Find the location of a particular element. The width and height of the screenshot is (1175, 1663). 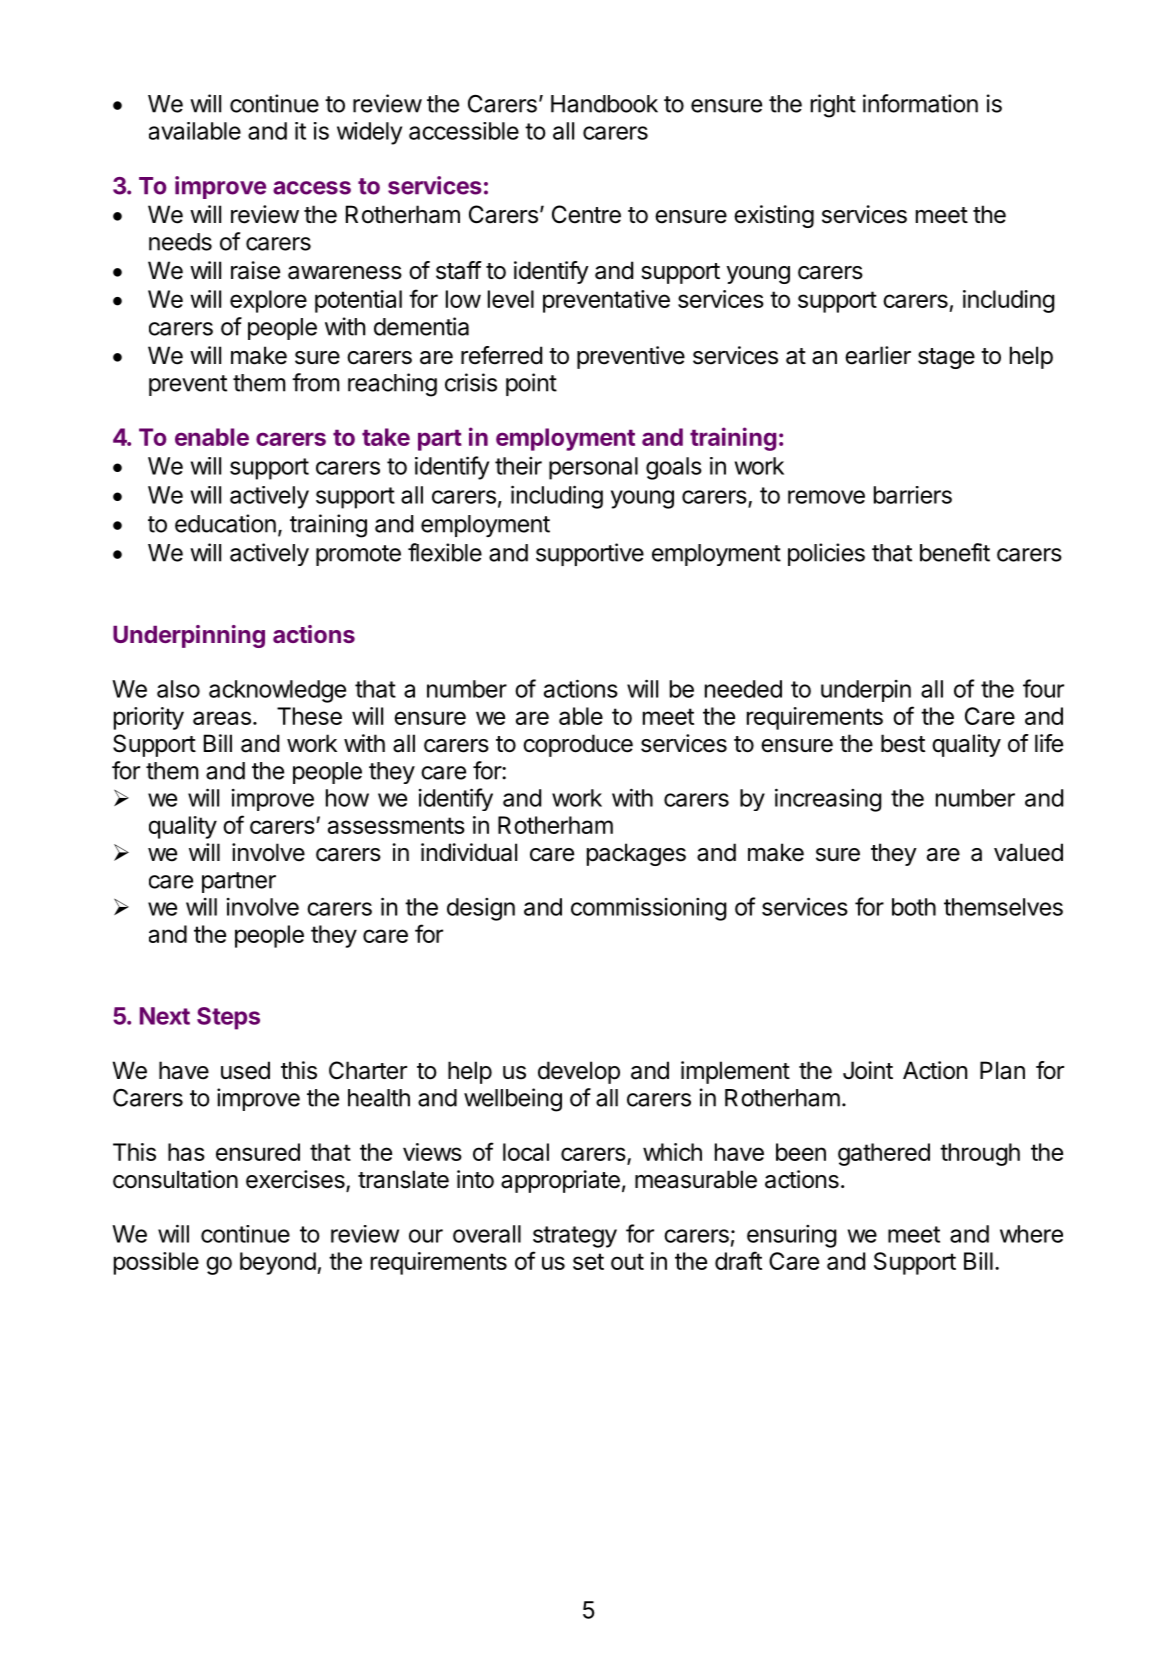

Plan is located at coordinates (1002, 1070).
